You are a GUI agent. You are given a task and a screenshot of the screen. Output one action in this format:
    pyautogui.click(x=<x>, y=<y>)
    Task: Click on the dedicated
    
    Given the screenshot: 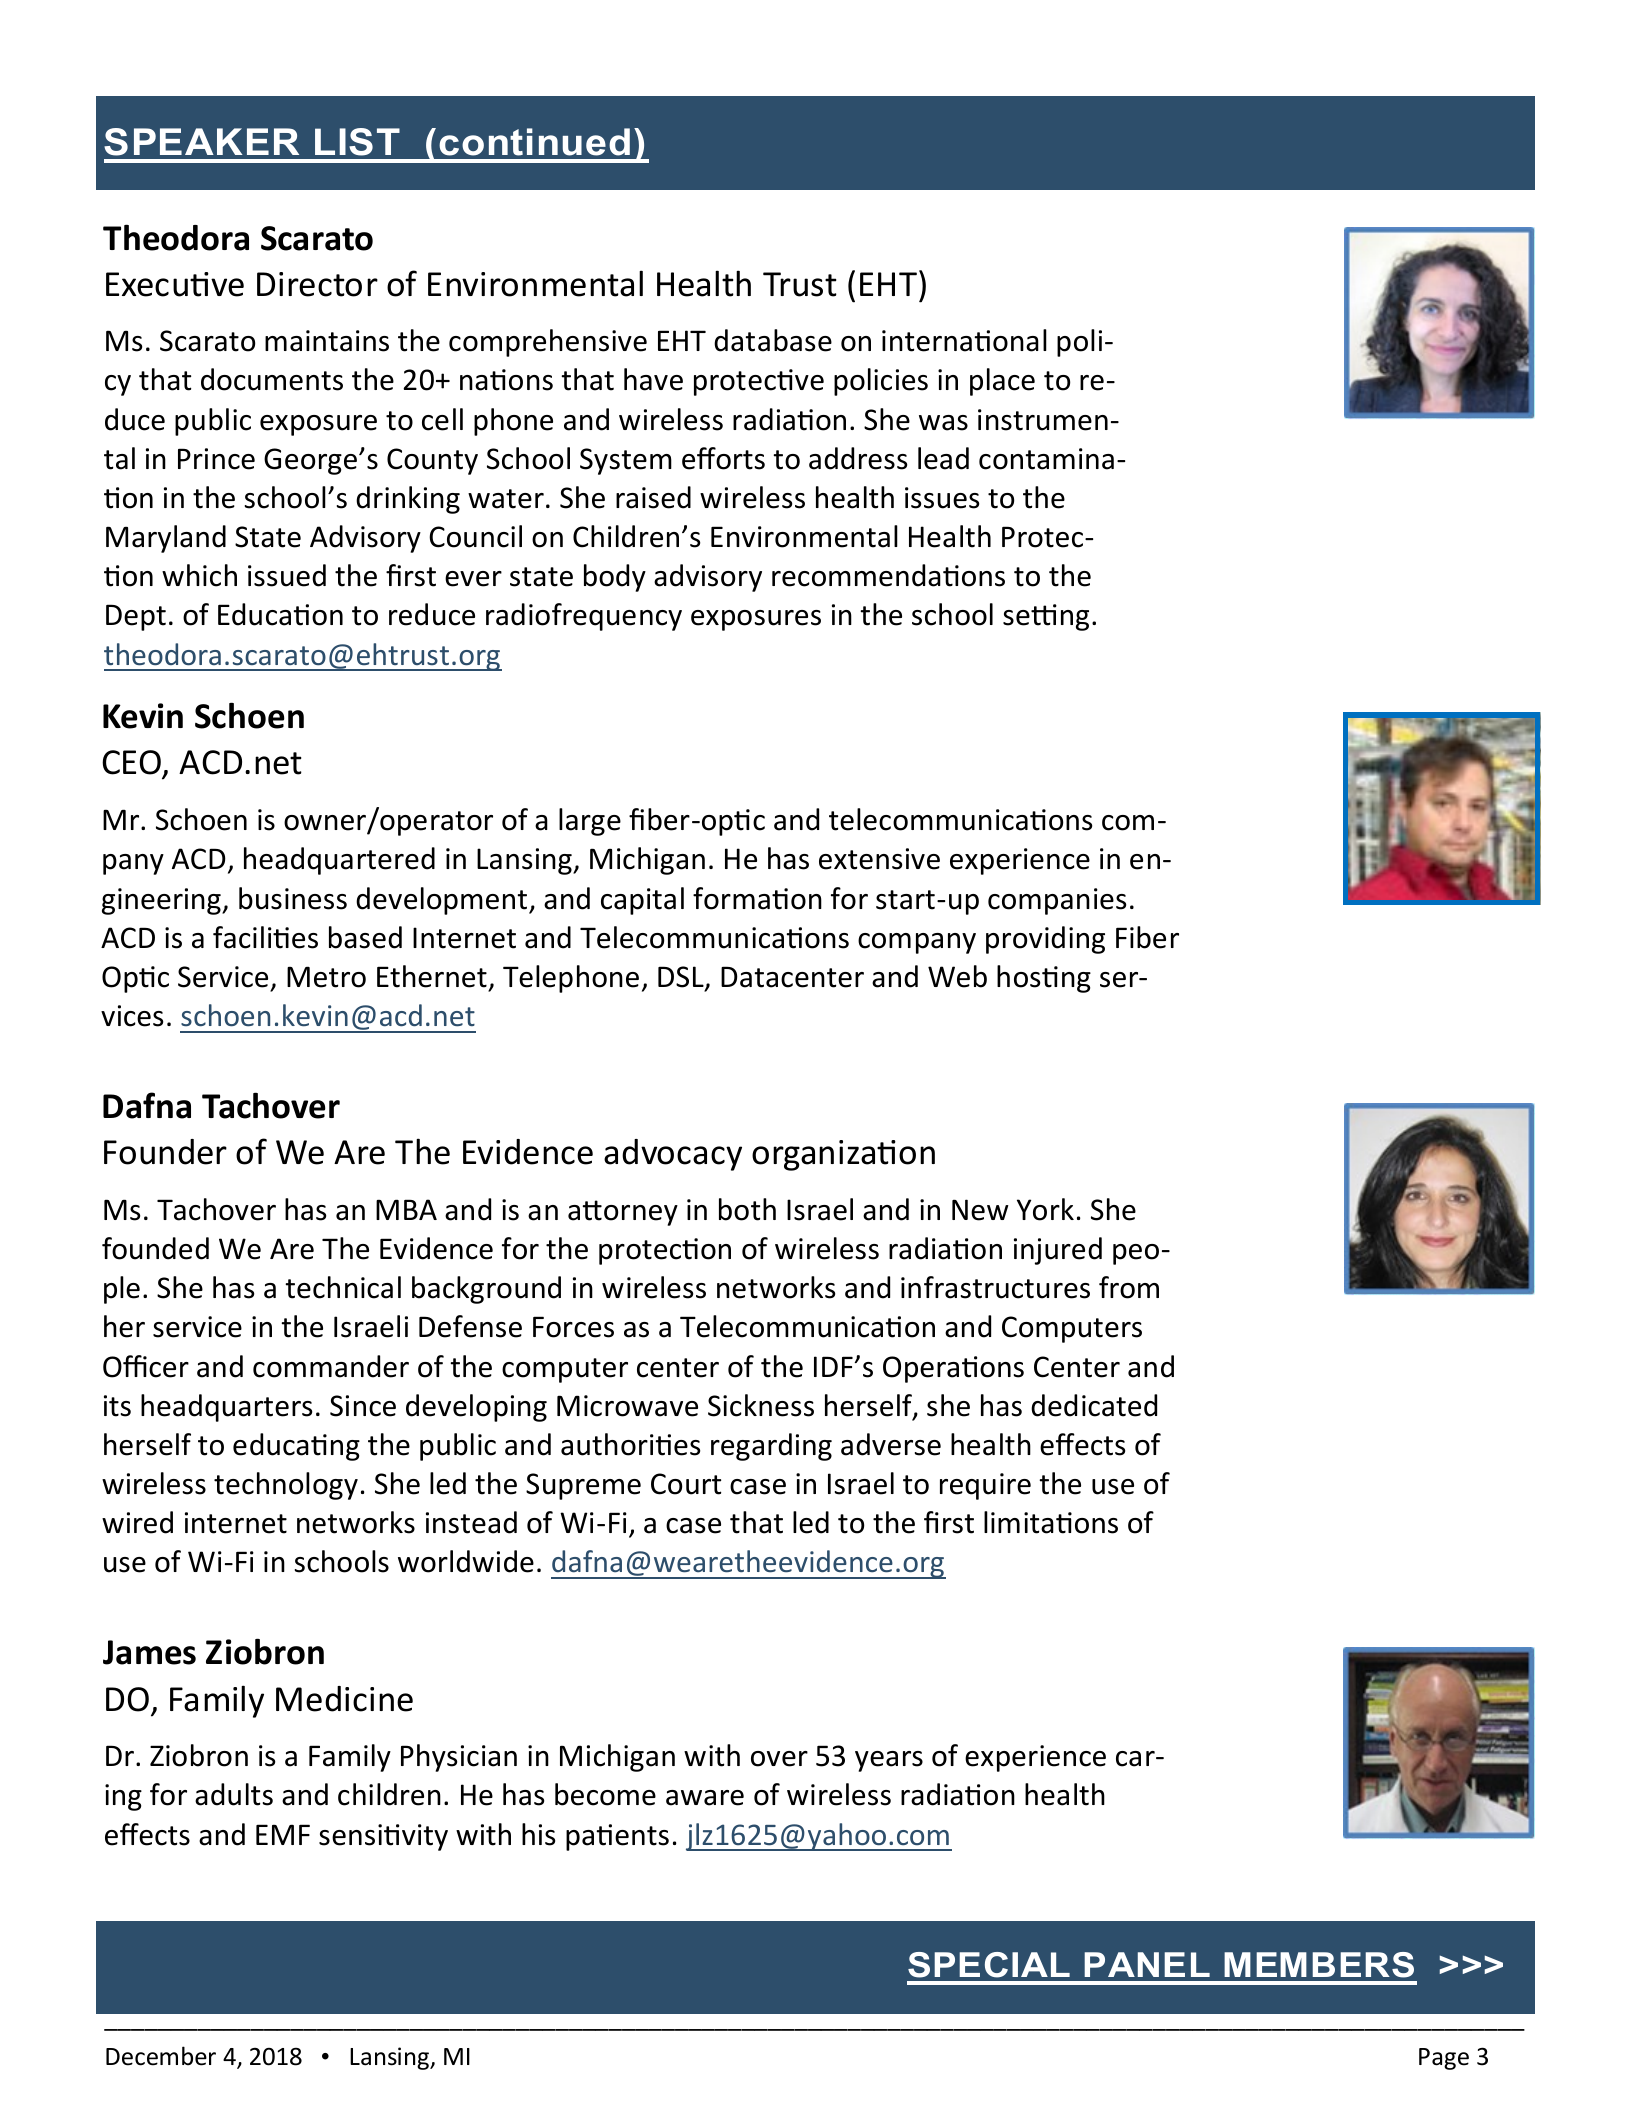 What is the action you would take?
    pyautogui.click(x=1094, y=1405)
